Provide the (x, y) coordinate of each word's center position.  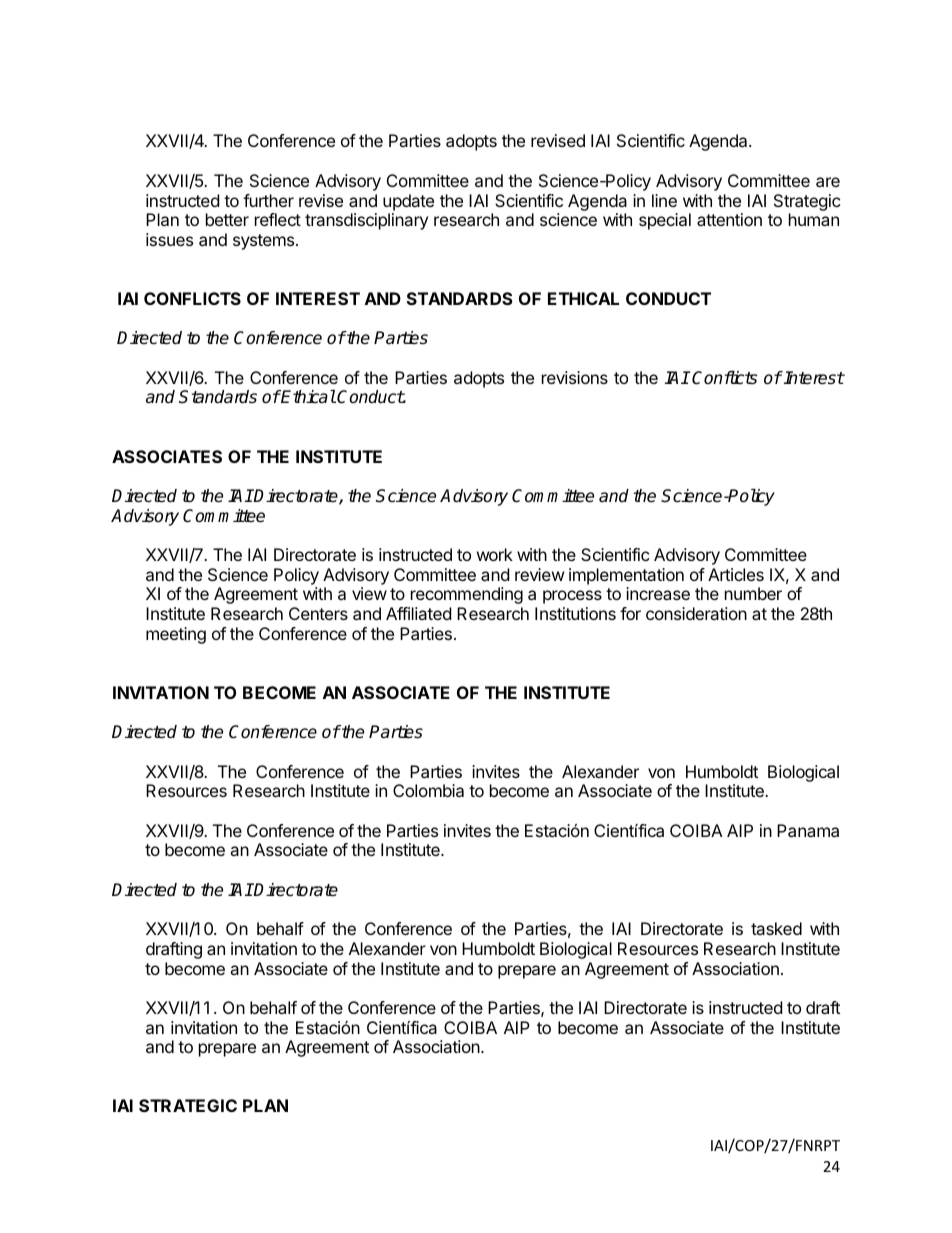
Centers (318, 613)
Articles (736, 574)
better (227, 219)
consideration (696, 613)
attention (729, 219)
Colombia (428, 790)
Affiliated (418, 613)
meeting (176, 635)
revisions (575, 377)
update (408, 202)
